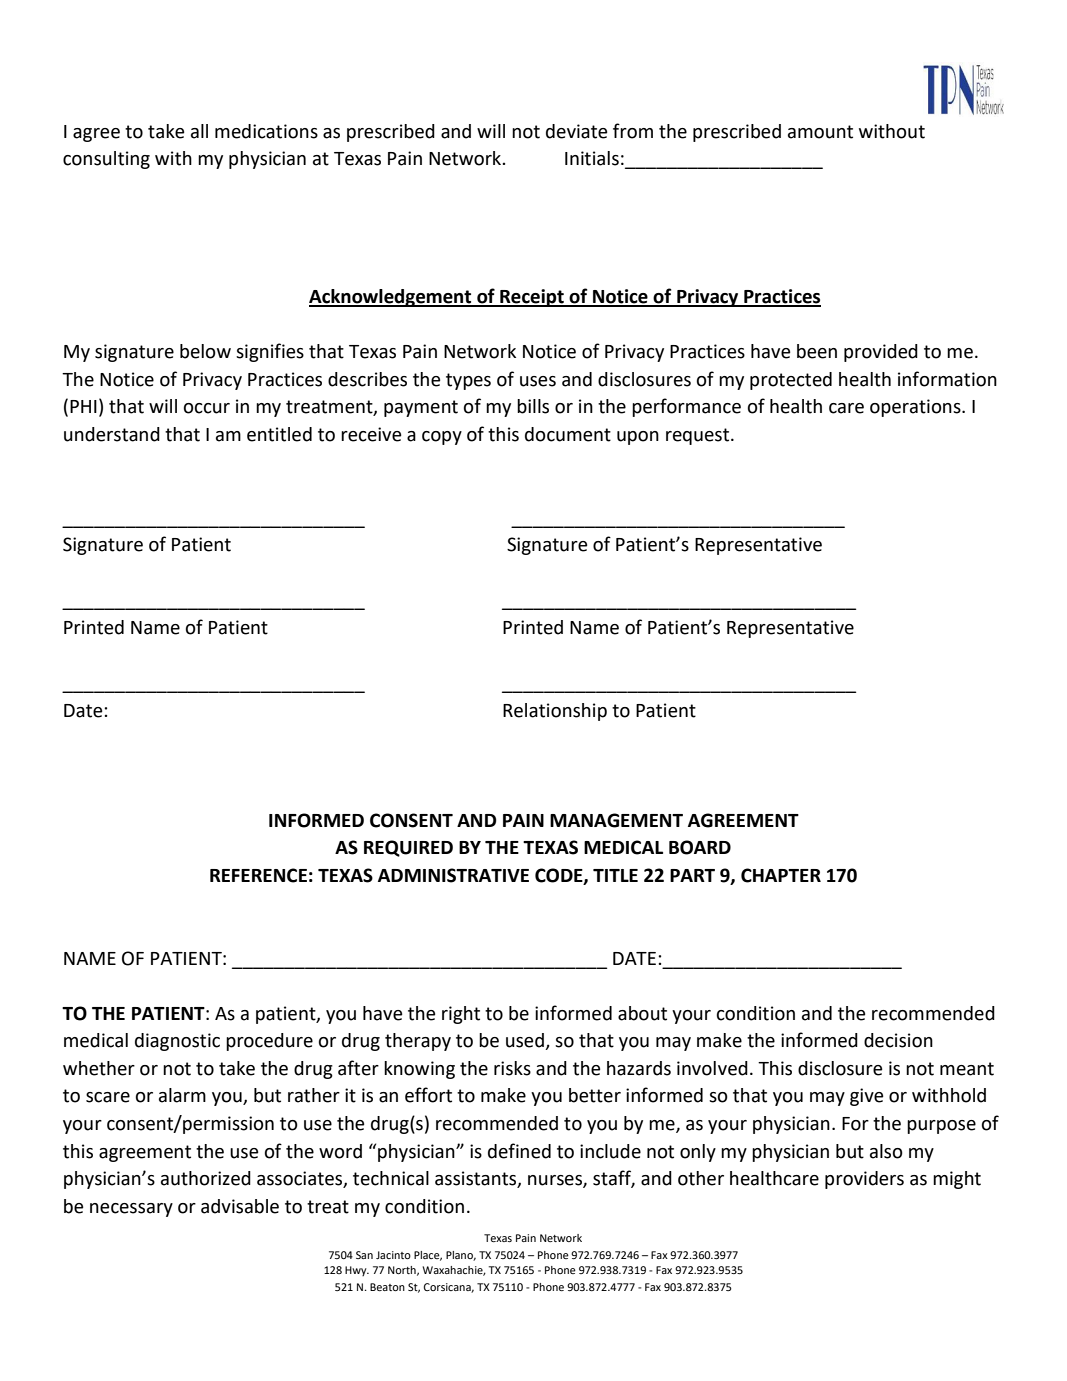 This document has height=1381, width=1067. What do you see at coordinates (864, 1180) in the document?
I see `providers` at bounding box center [864, 1180].
